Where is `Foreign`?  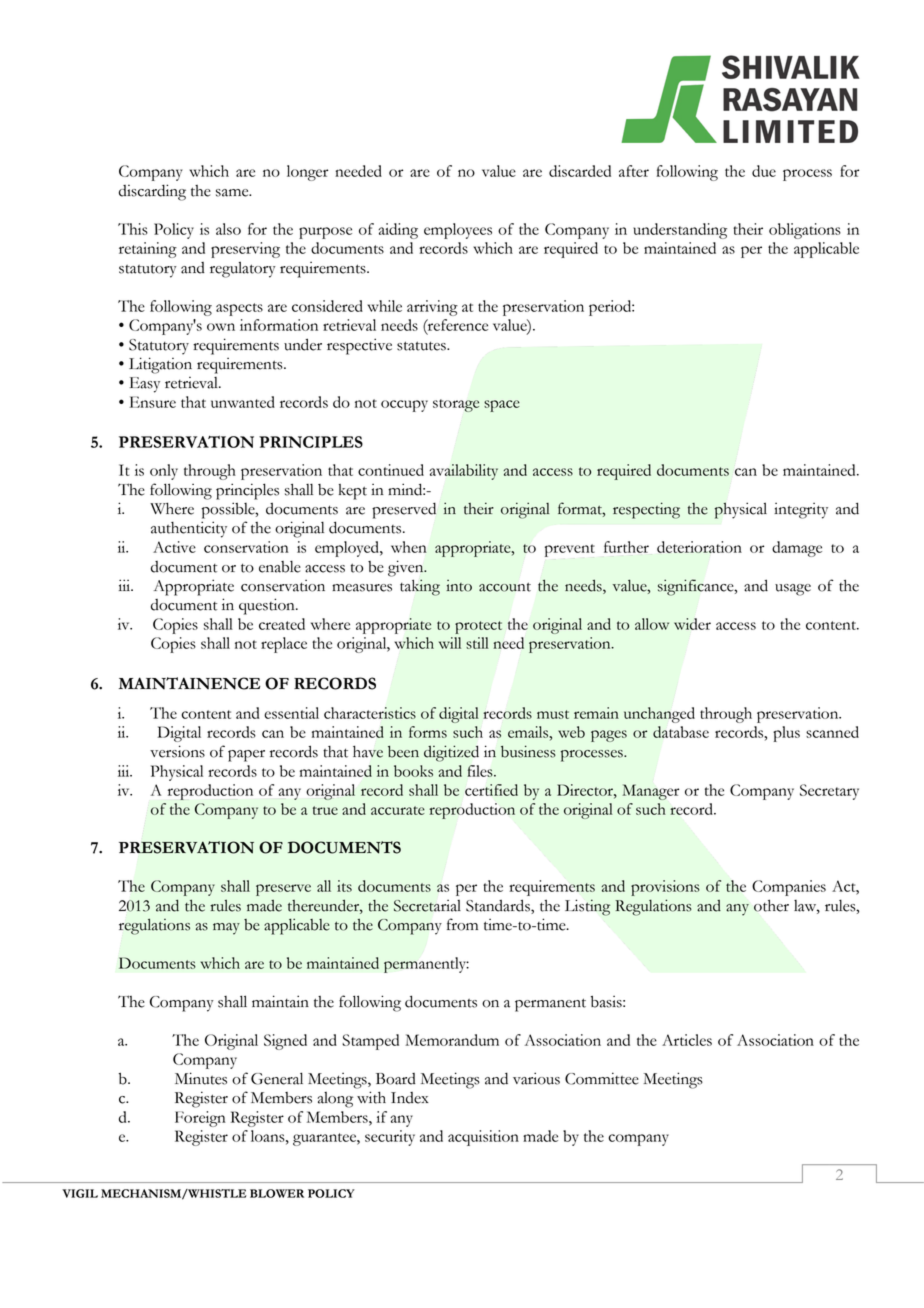
Foreign is located at coordinates (200, 1119).
